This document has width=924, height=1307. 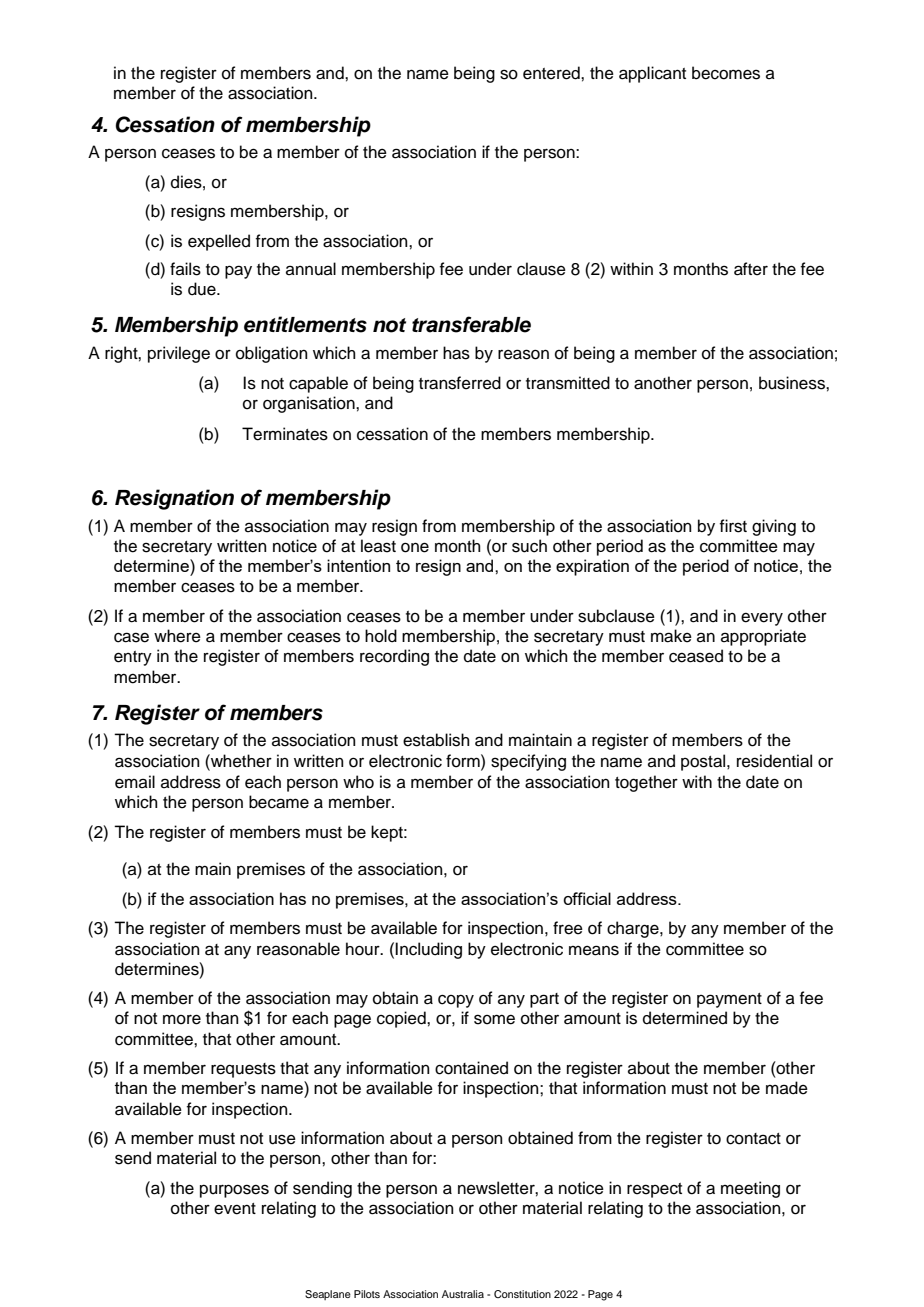 I want to click on payment, so click(x=729, y=1000).
